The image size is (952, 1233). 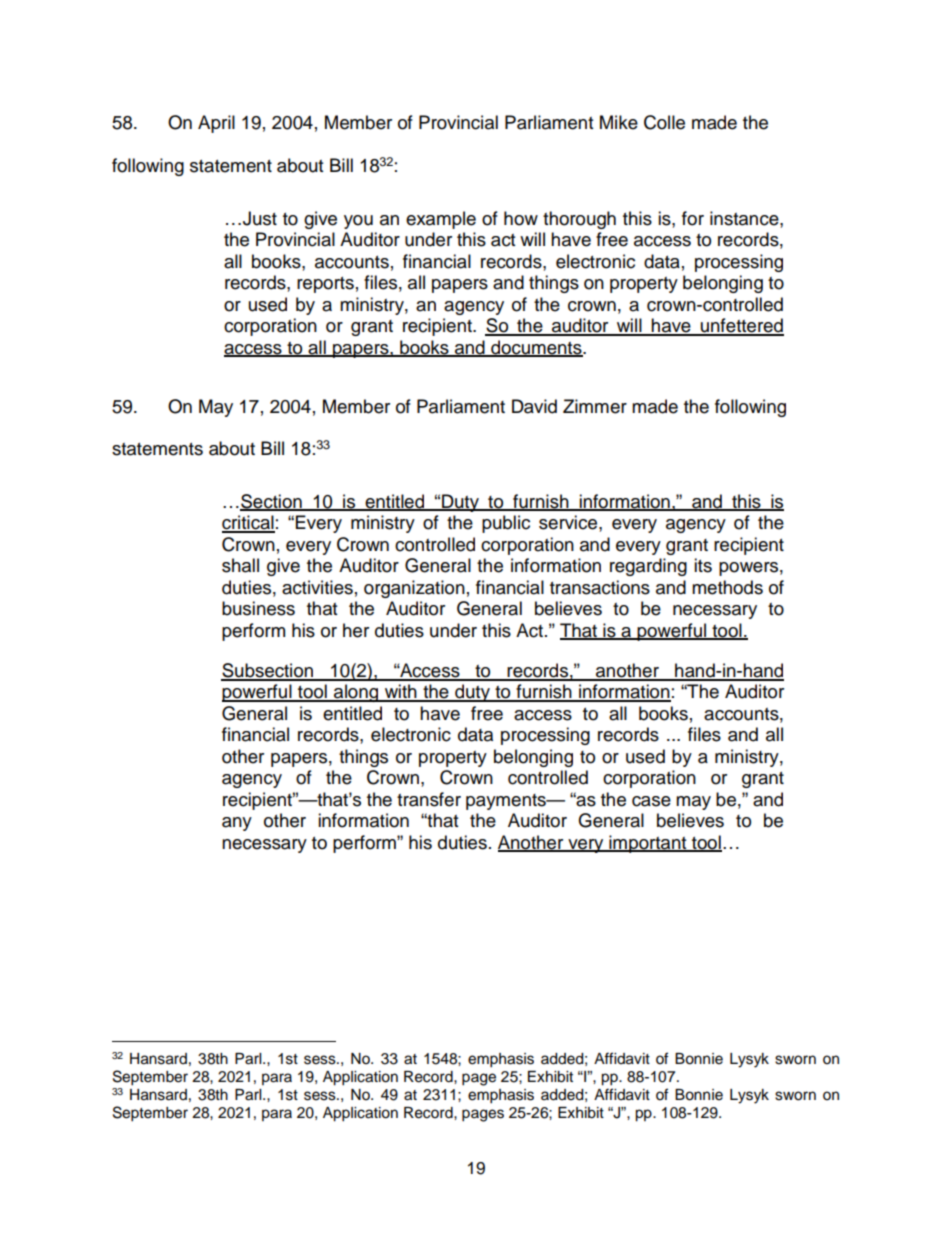 What do you see at coordinates (536, 348) in the screenshot?
I see `documents` at bounding box center [536, 348].
